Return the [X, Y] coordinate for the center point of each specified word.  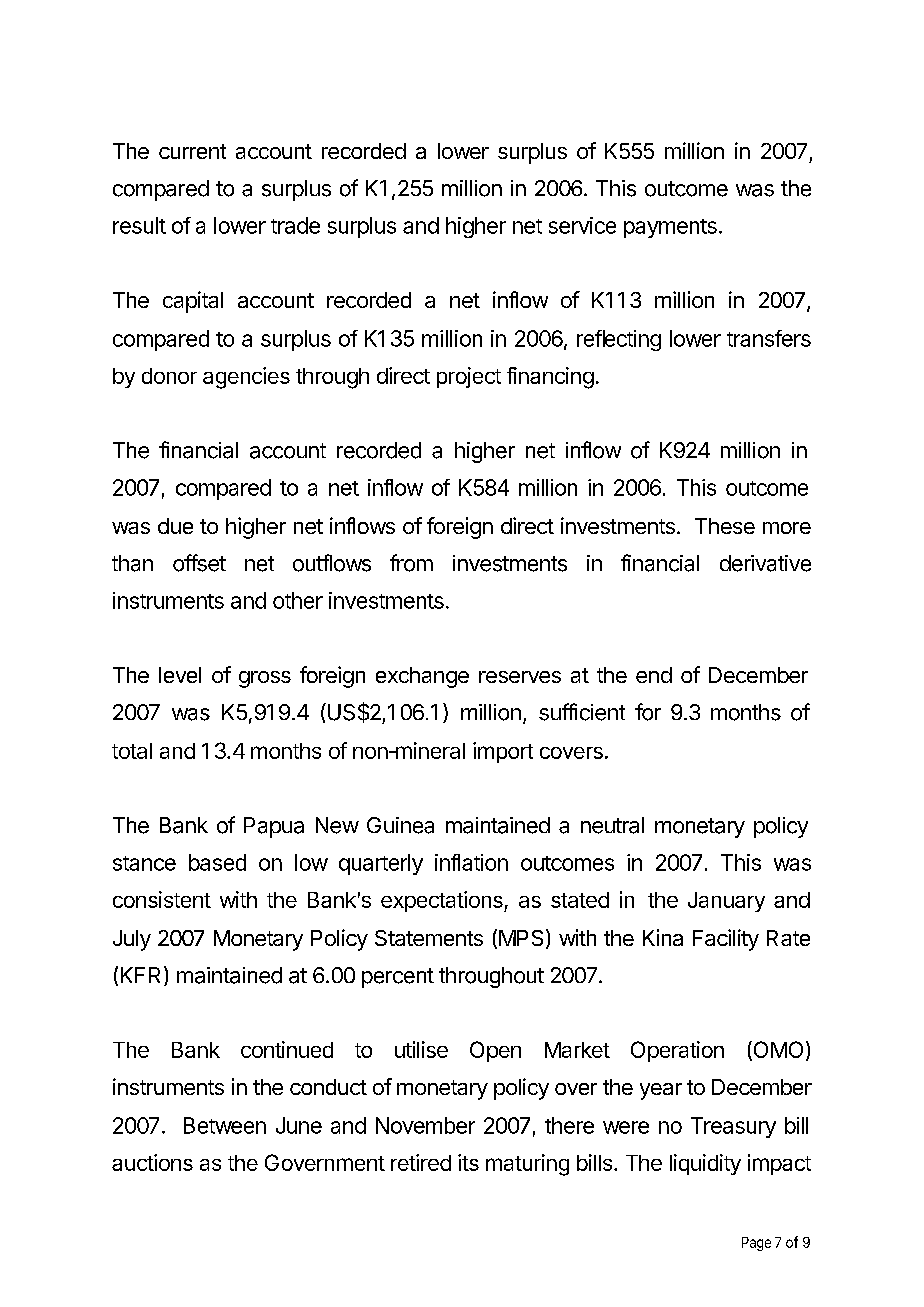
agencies [246, 378]
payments [670, 228]
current [192, 151]
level [180, 675]
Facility [726, 940]
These [725, 526]
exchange [422, 677]
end [654, 675]
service [582, 225]
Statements [429, 938]
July [132, 940]
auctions [152, 1162]
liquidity [705, 1164]
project [469, 377]
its [468, 1162]
